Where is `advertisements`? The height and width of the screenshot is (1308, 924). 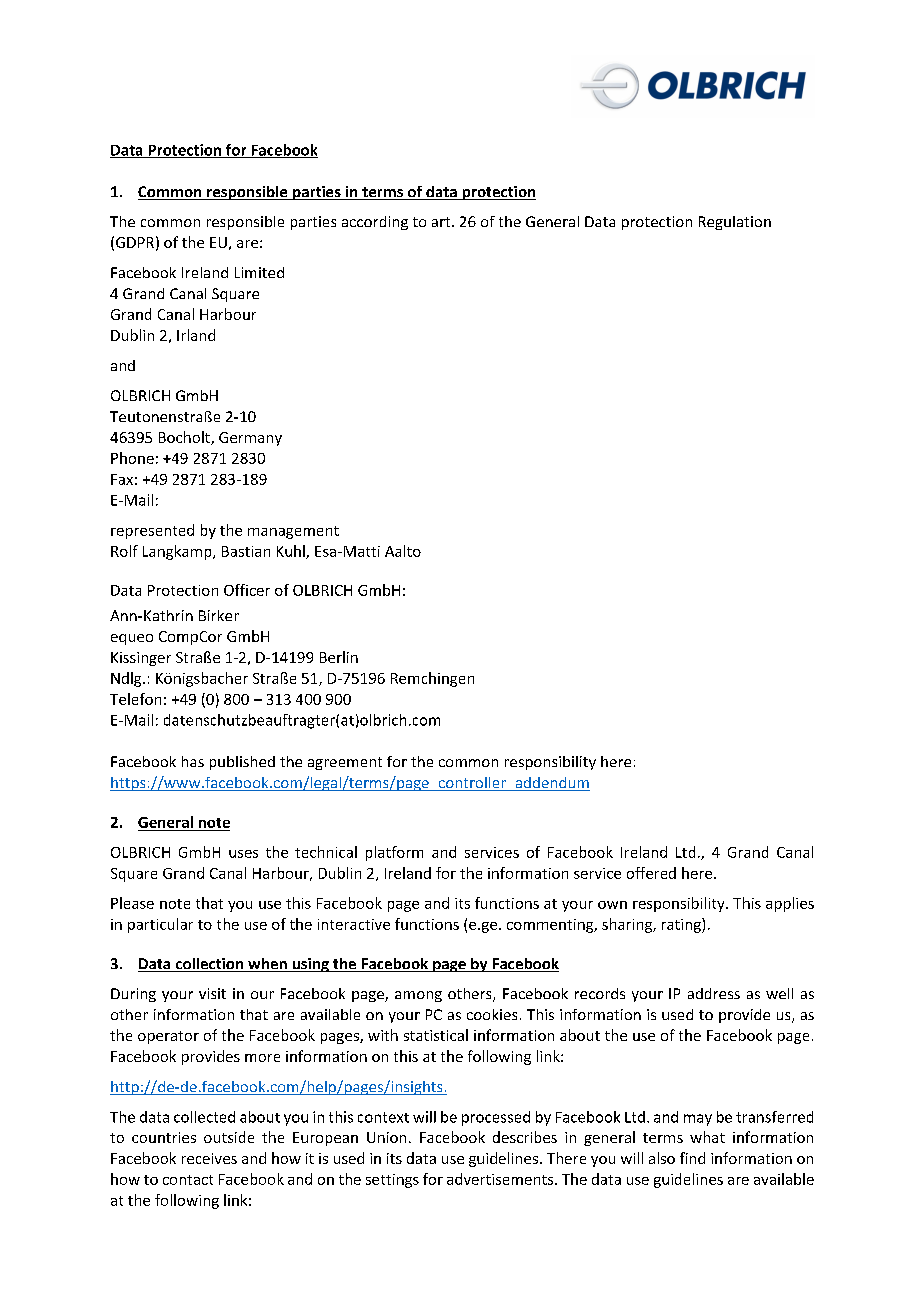 advertisements is located at coordinates (501, 1179).
